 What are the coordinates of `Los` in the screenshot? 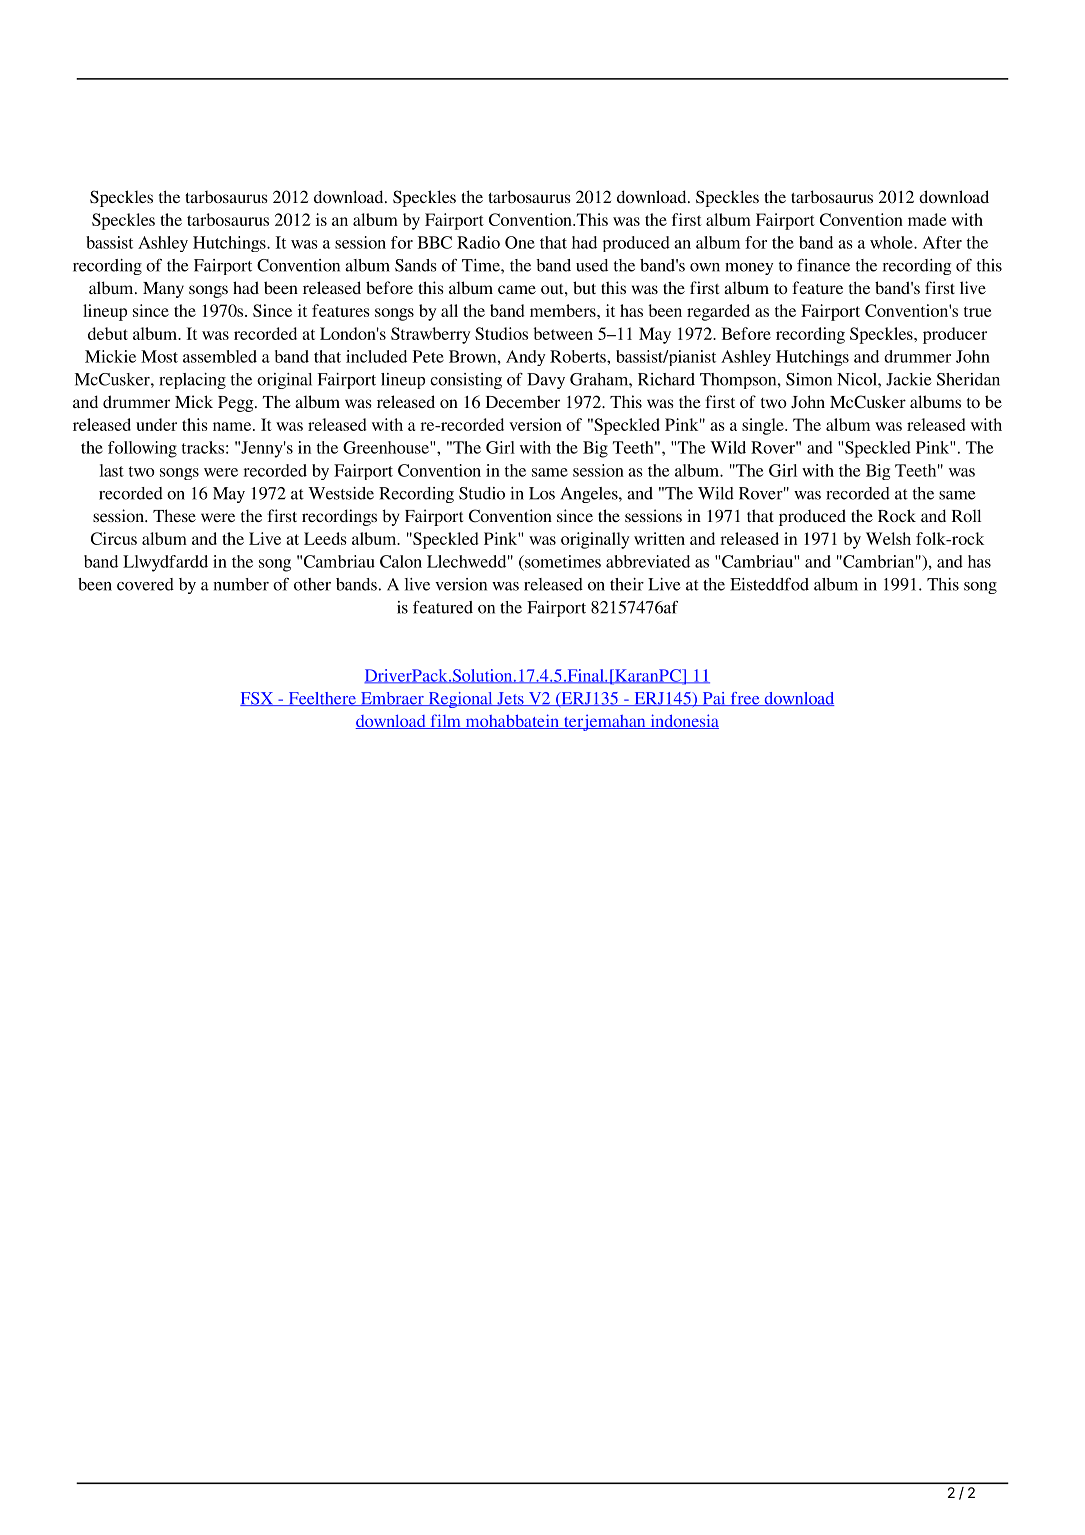 It's located at (542, 493).
